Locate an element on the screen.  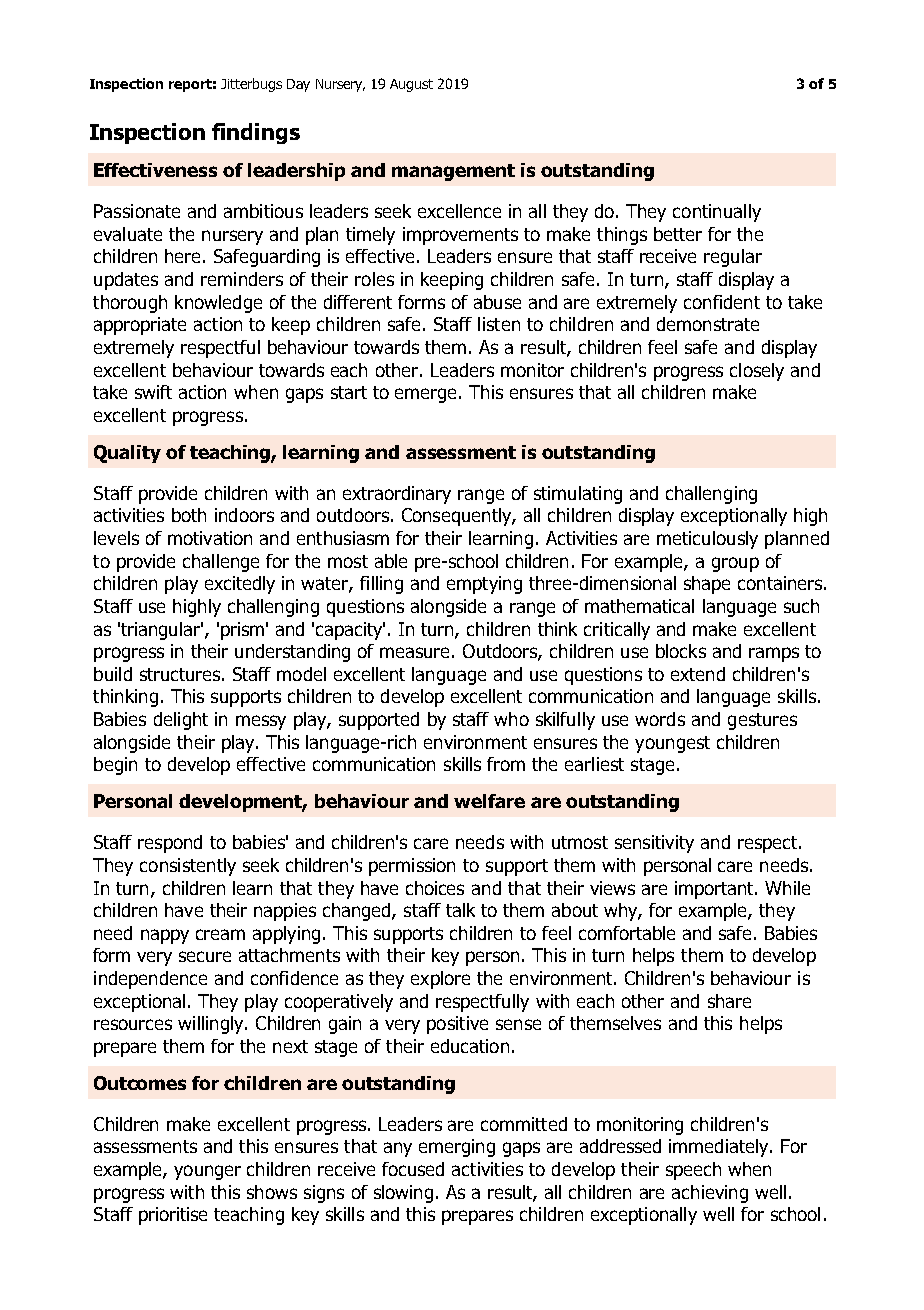
closely is located at coordinates (757, 372).
